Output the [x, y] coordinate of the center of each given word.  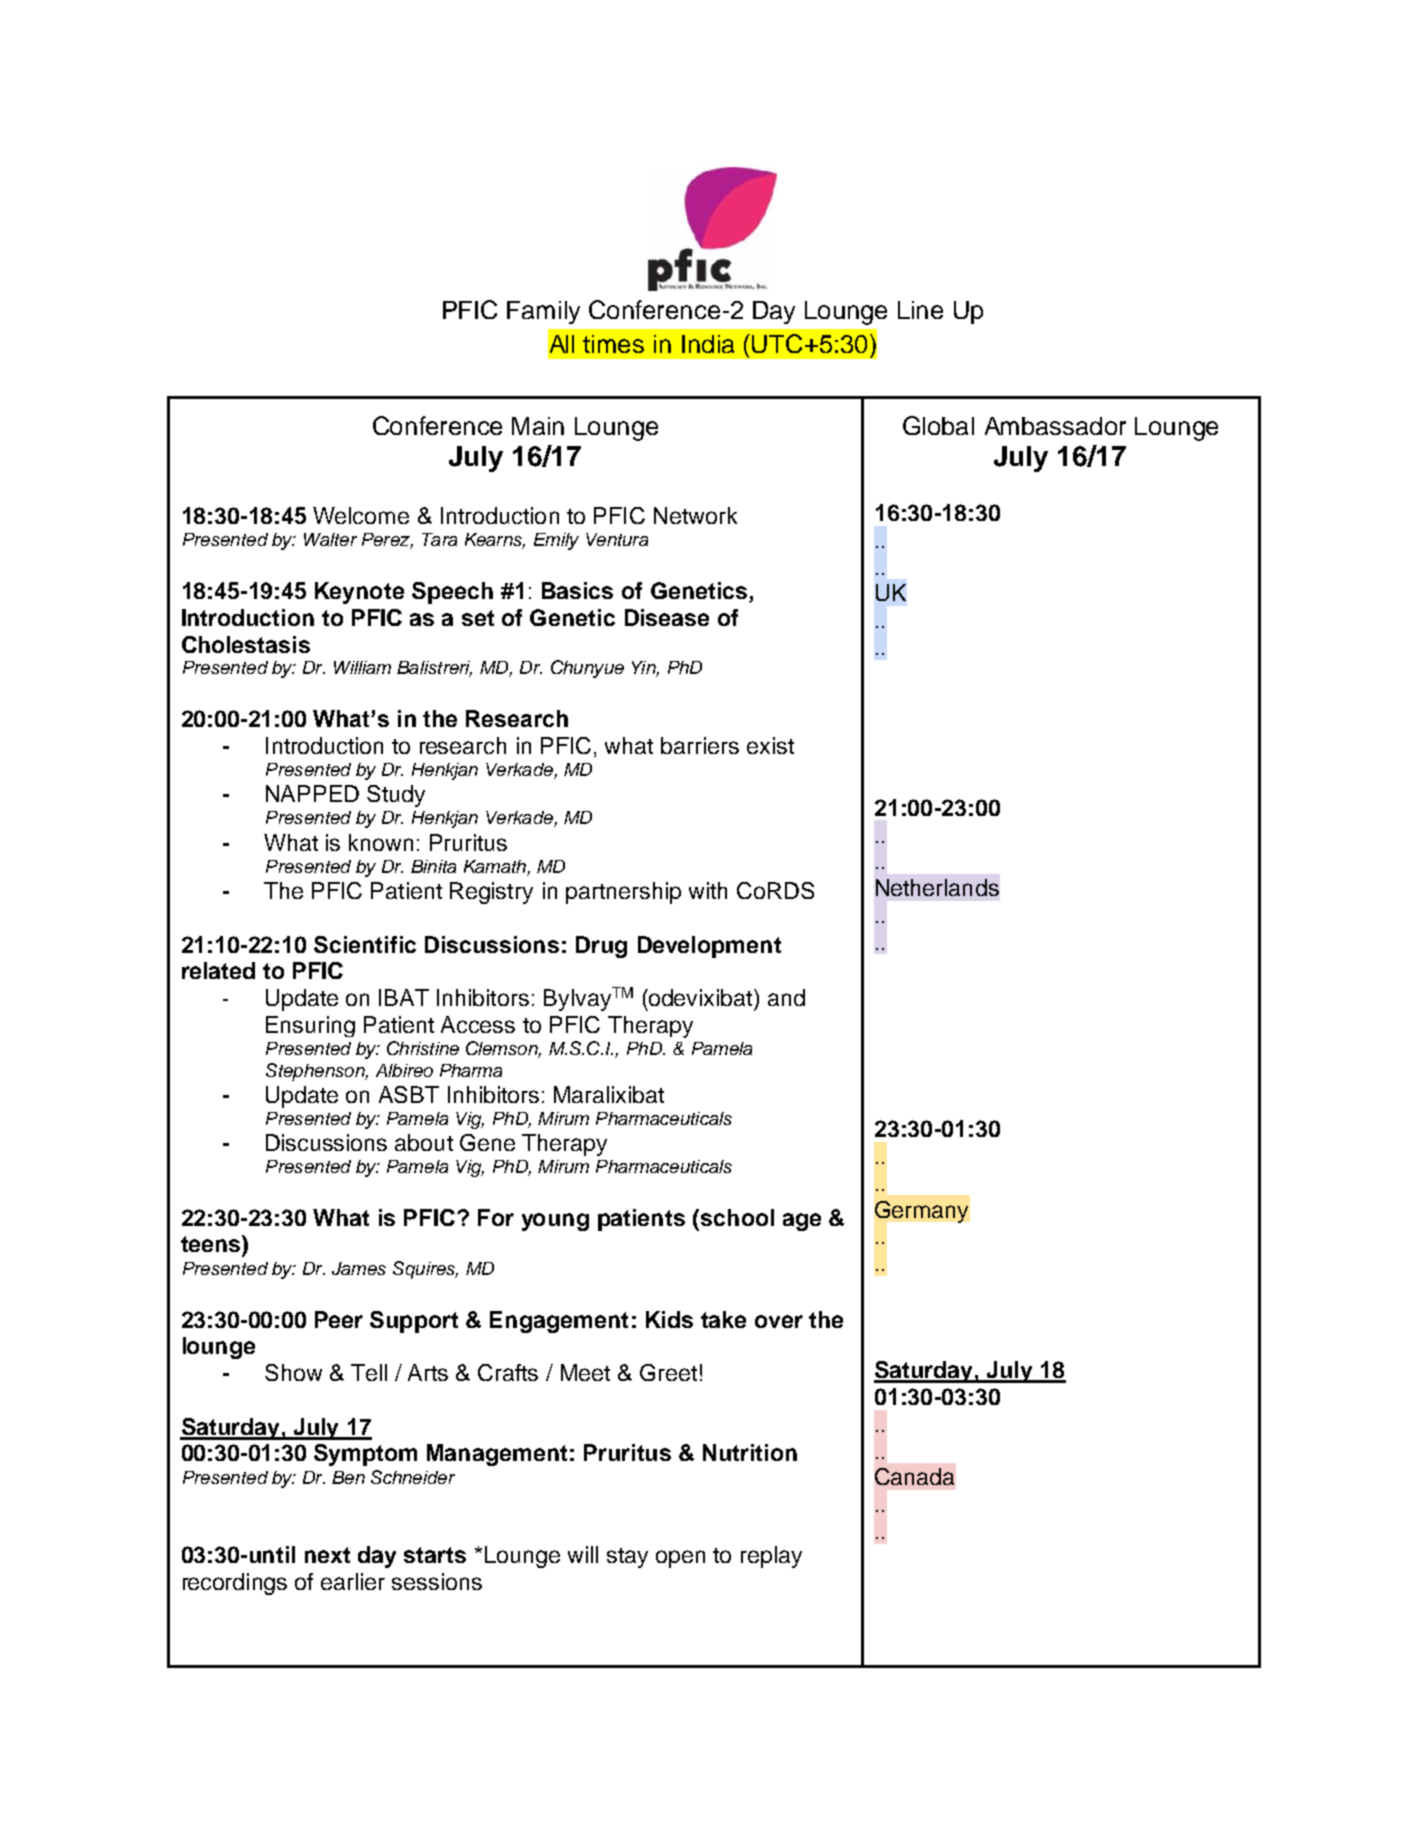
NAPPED [312, 793]
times [613, 344]
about [424, 1142]
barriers [700, 745]
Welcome [361, 515]
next [327, 1555]
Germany [921, 1212]
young [555, 1222]
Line [920, 310]
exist [770, 745]
